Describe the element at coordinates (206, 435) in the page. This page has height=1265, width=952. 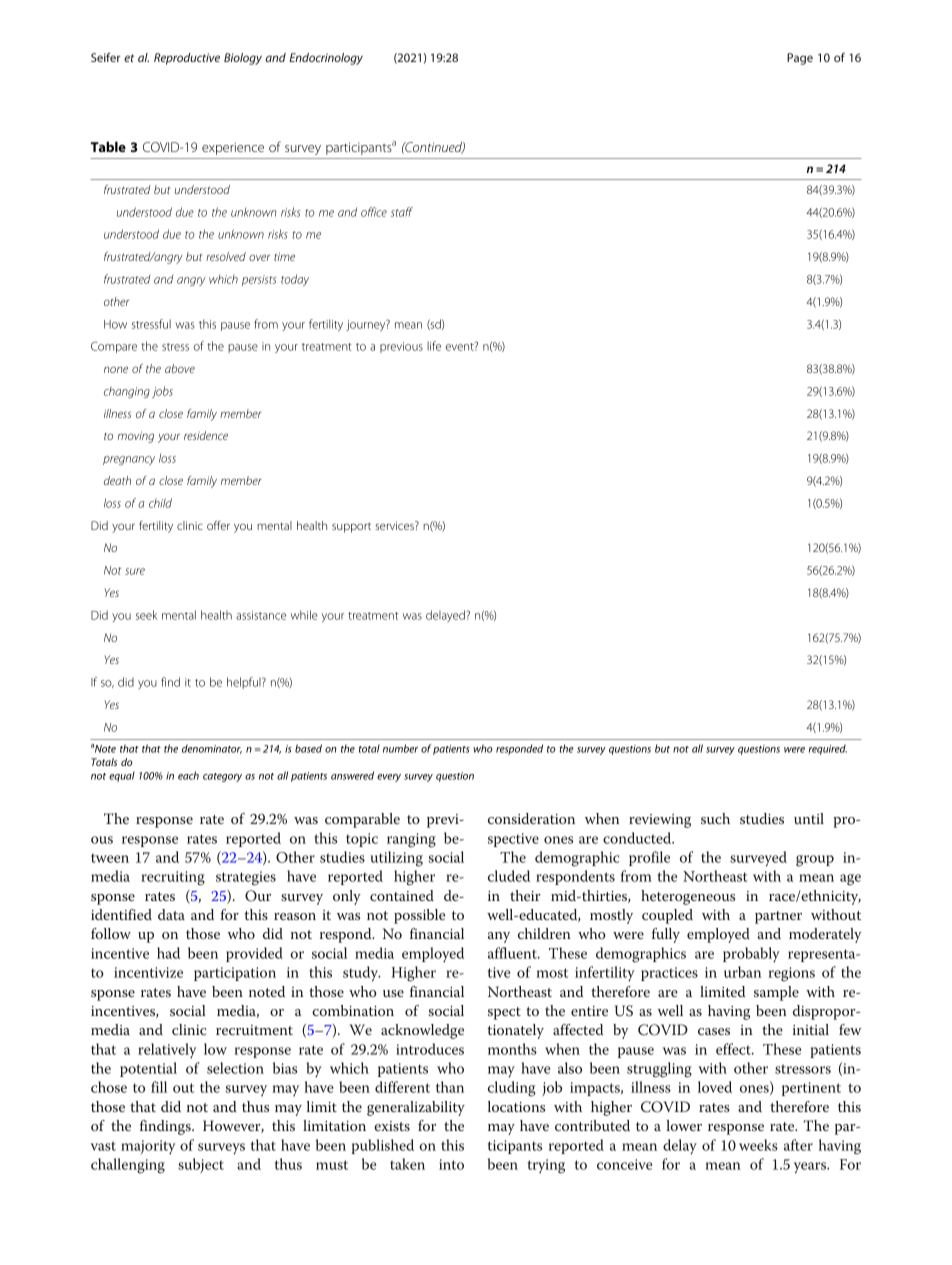
I see `residence` at that location.
